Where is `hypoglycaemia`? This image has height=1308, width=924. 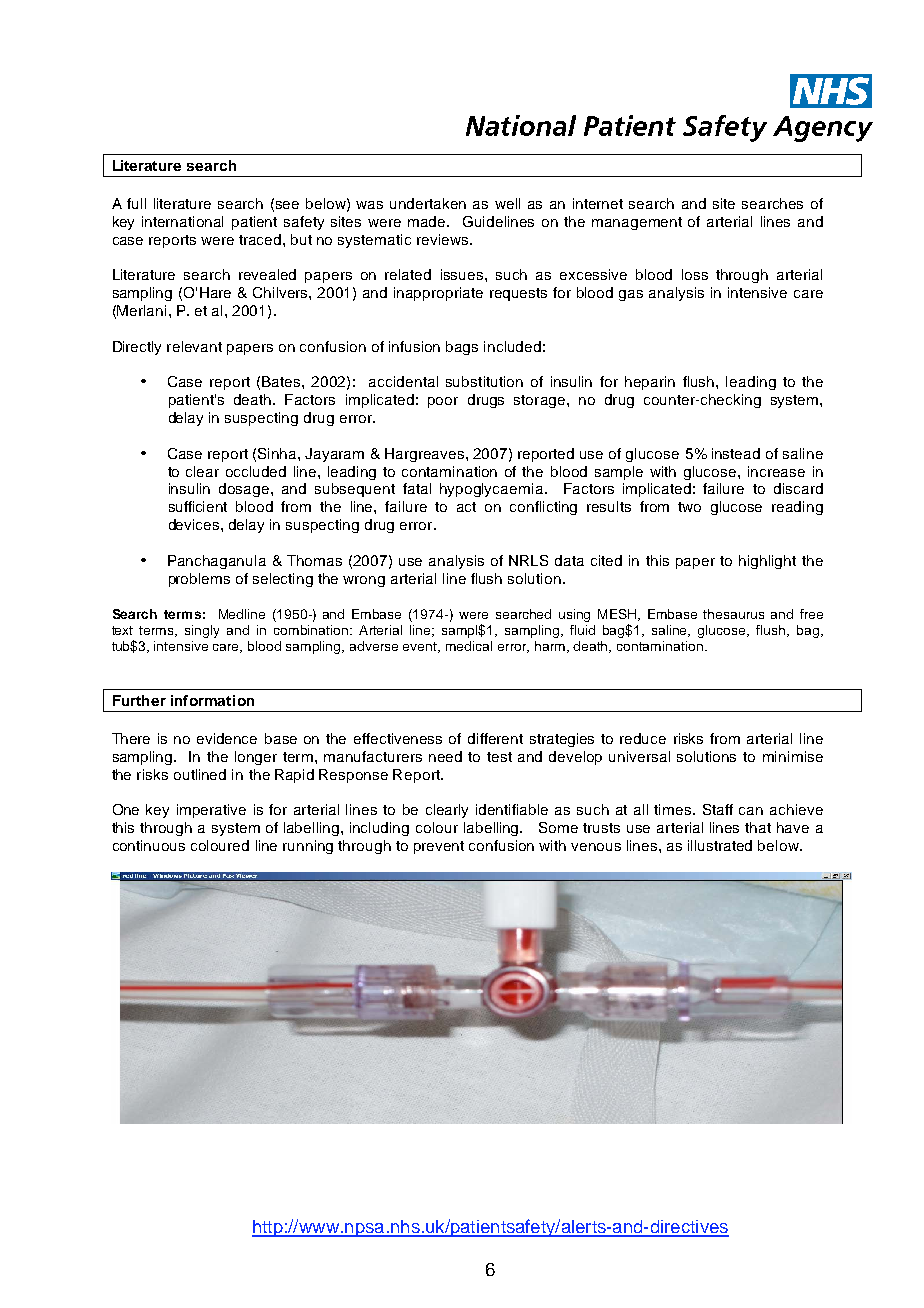 hypoglycaemia is located at coordinates (491, 490).
